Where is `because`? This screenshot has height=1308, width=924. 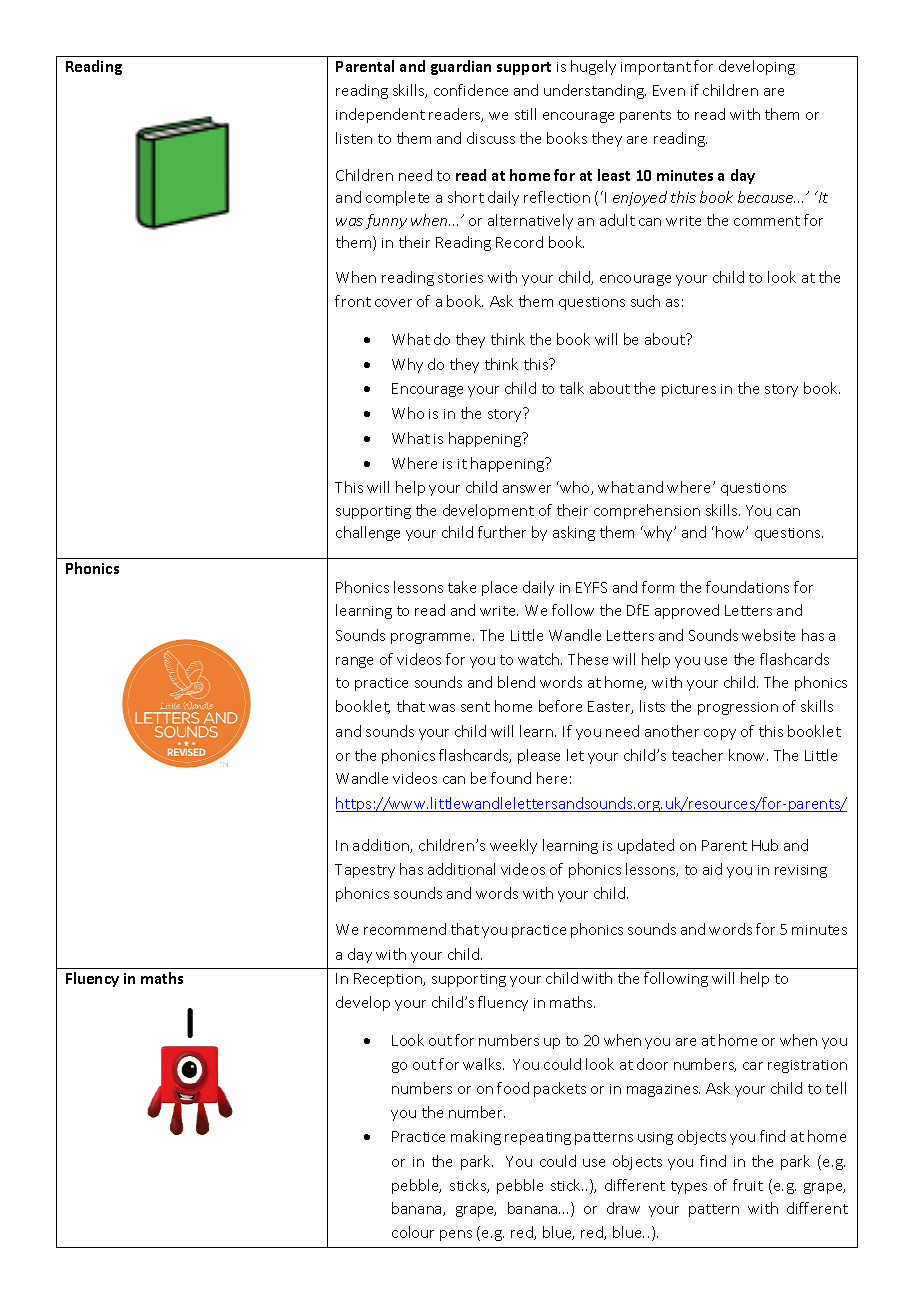
because is located at coordinates (766, 197).
